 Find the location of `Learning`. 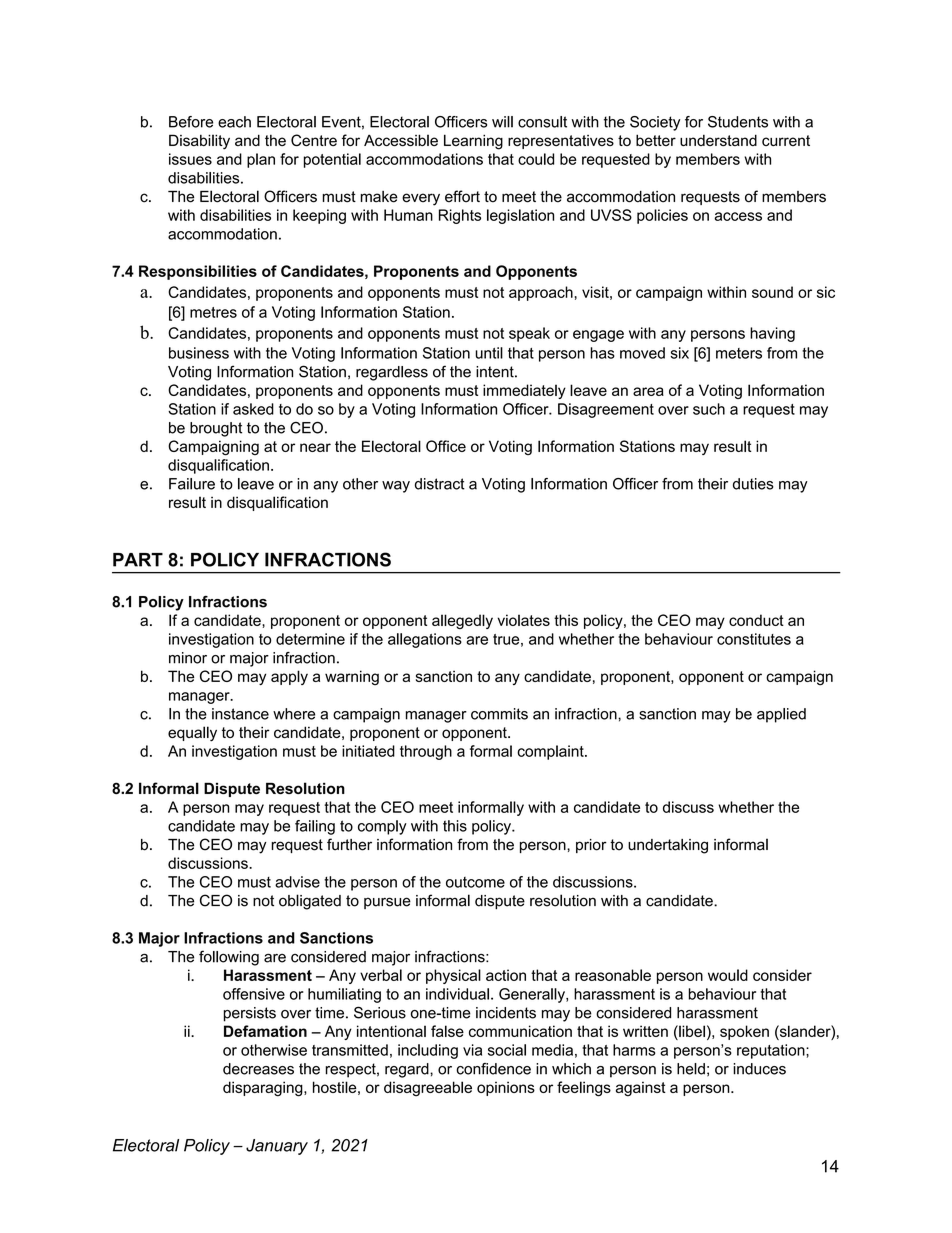

Learning is located at coordinates (473, 142).
